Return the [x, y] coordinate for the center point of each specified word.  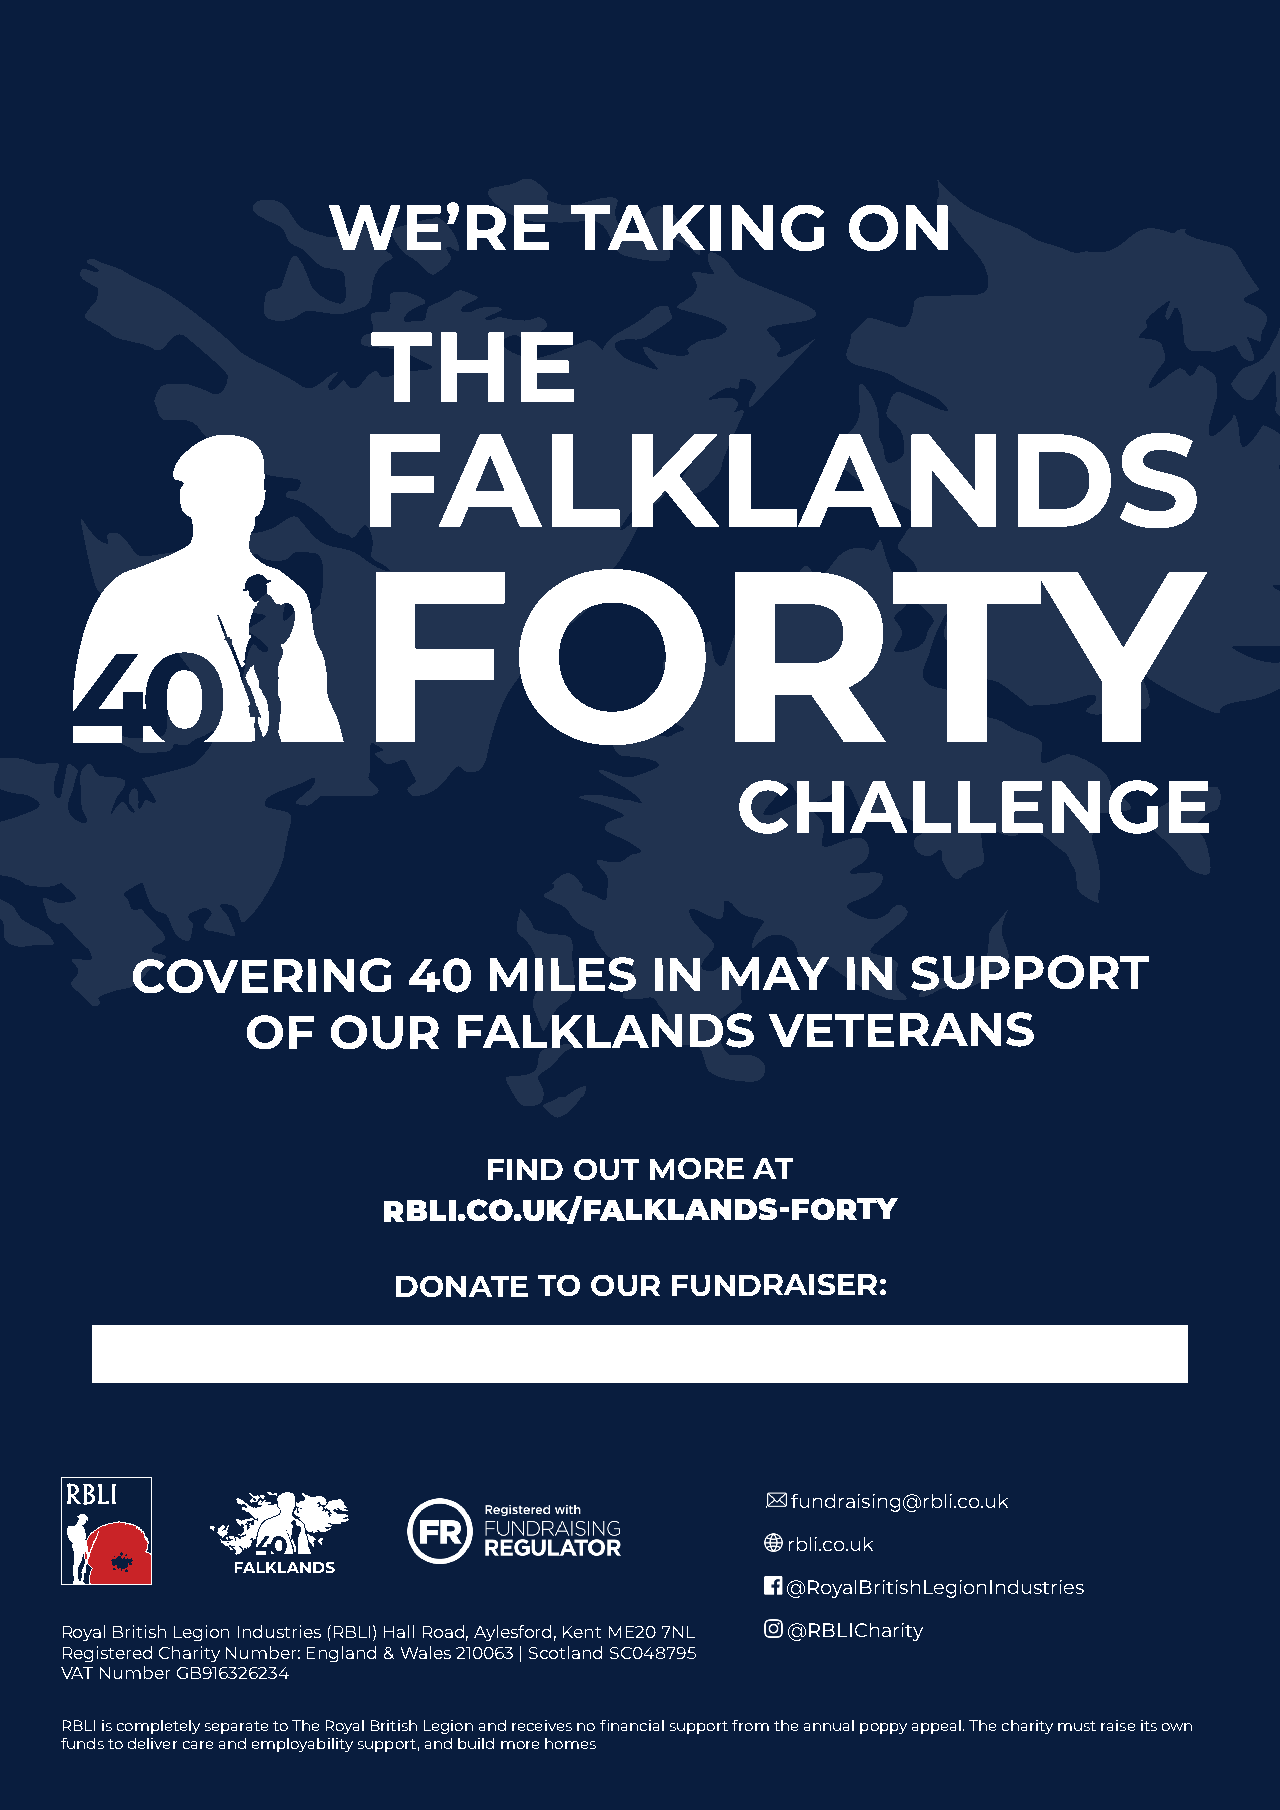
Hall [399, 1631]
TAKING [697, 228]
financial [632, 1725]
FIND [525, 1169]
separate [236, 1727]
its [1149, 1725]
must [1077, 1726]
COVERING [262, 975]
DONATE [462, 1286]
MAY [775, 973]
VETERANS [901, 1029]
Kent [582, 1632]
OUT [606, 1169]
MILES [563, 974]
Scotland [565, 1652]
